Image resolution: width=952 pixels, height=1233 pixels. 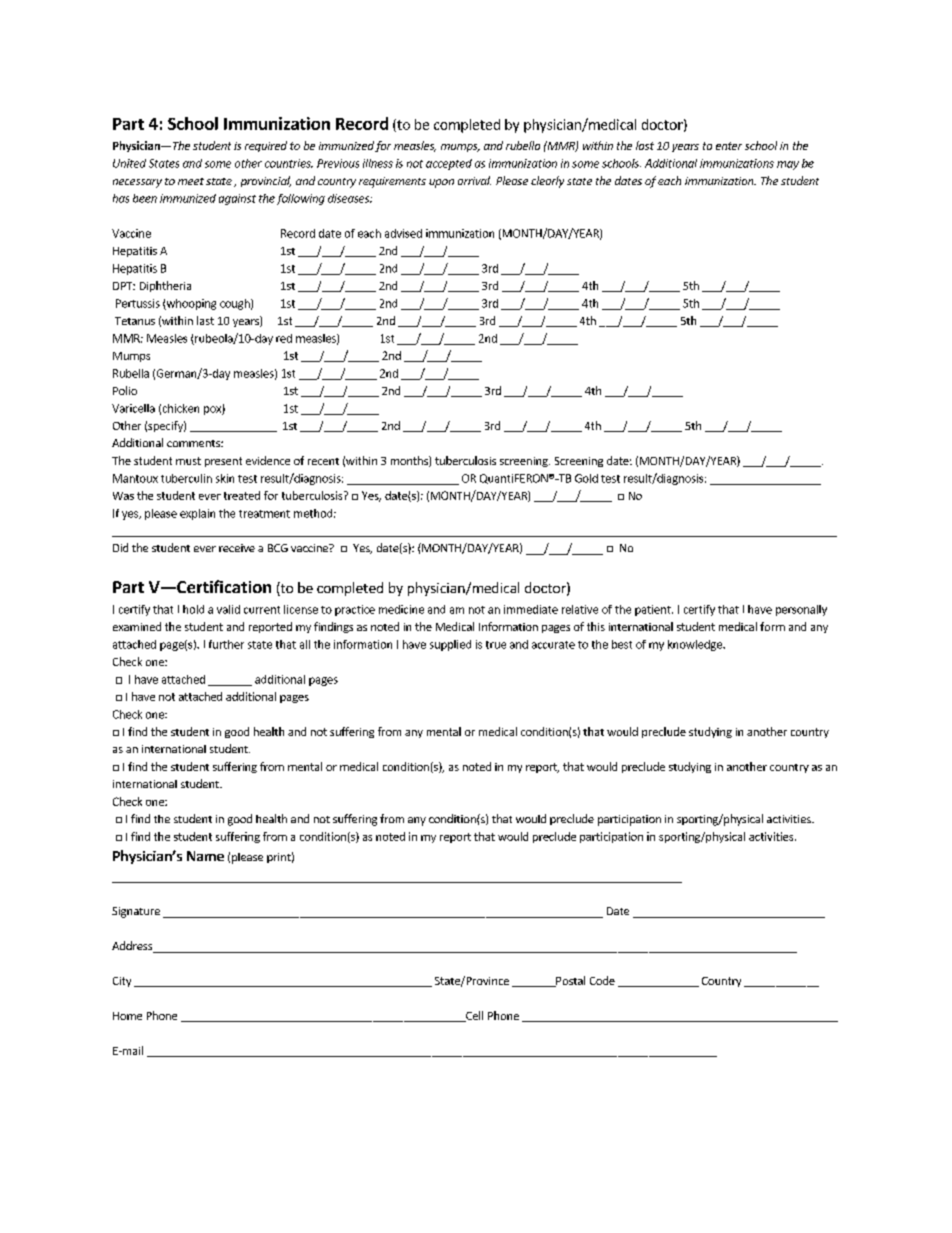 I want to click on accepted, so click(x=449, y=164).
